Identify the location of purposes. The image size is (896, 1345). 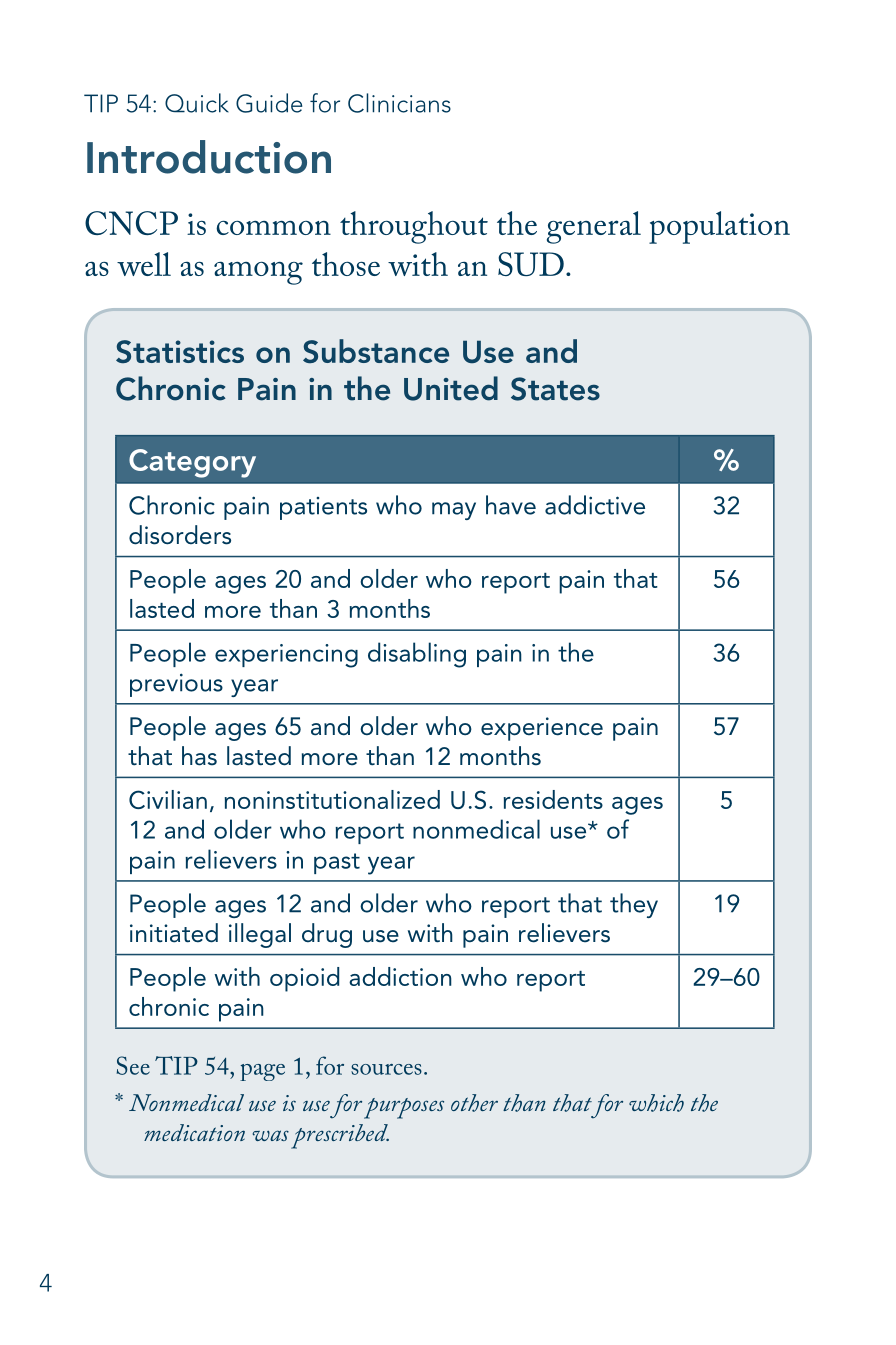
(404, 1108).
